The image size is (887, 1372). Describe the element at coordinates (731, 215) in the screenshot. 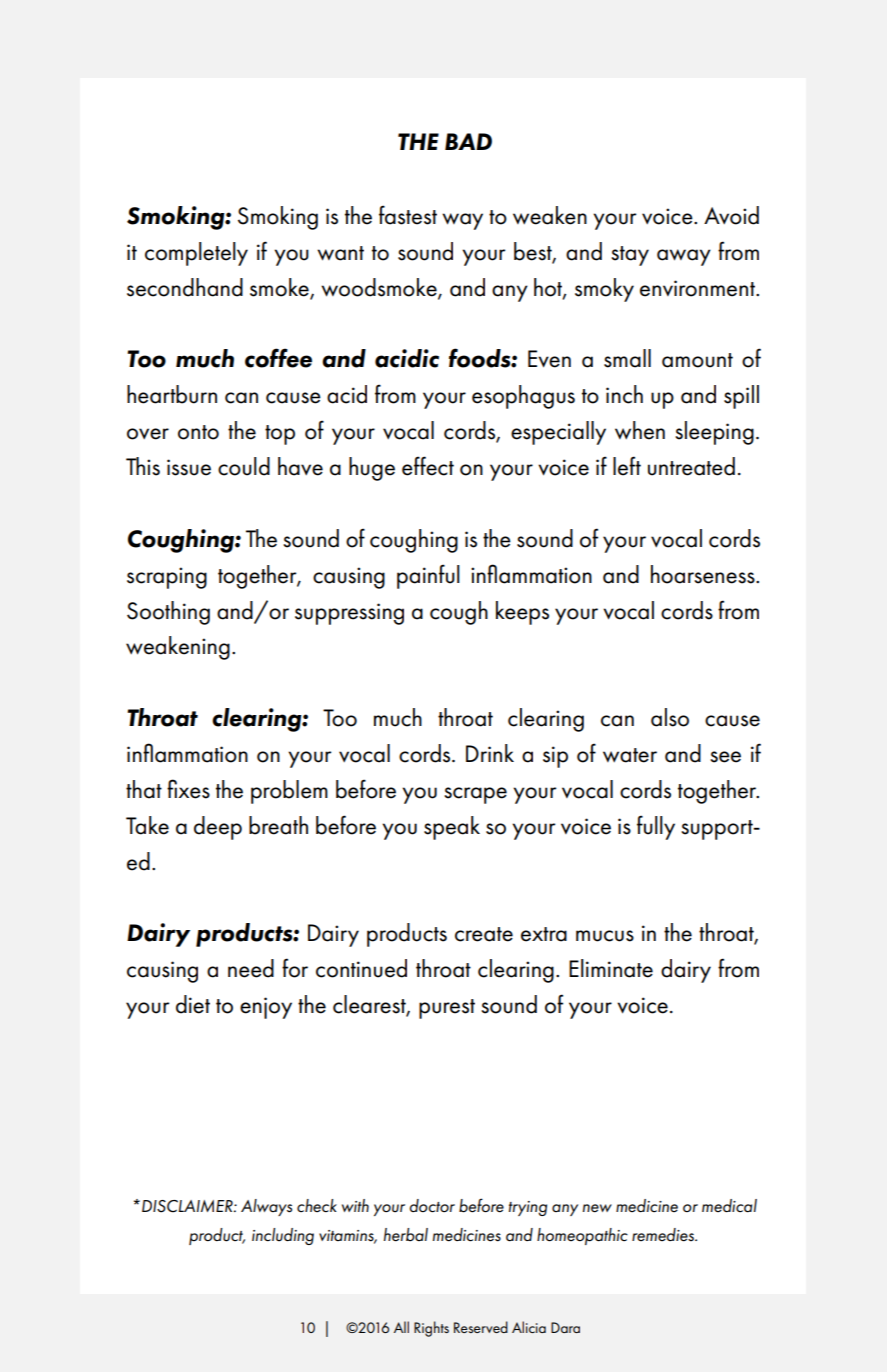

I see `Avoid` at that location.
